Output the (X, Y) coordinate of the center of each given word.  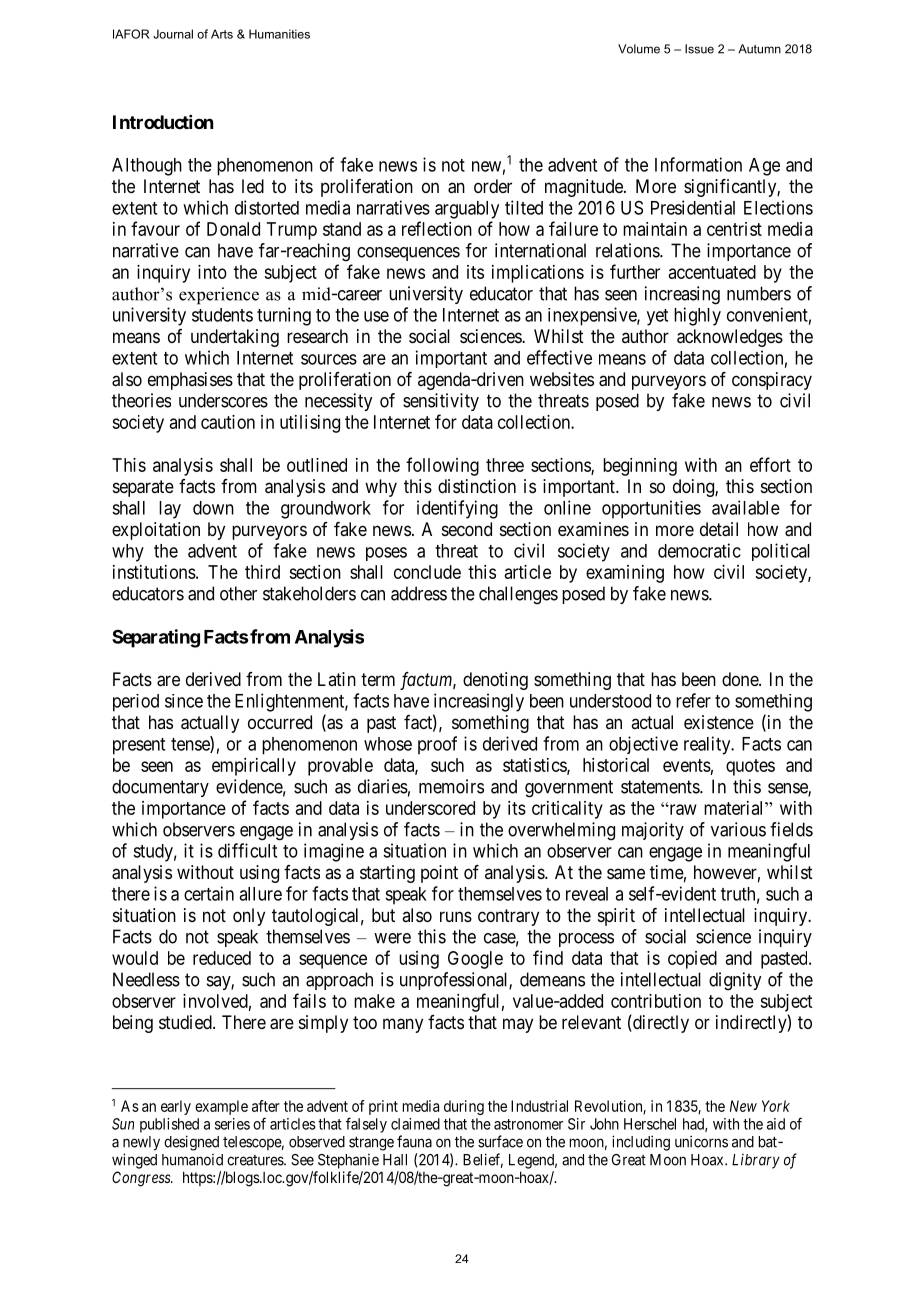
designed (191, 1143)
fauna (414, 1141)
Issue (699, 49)
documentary (160, 788)
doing (694, 488)
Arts (222, 34)
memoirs (451, 786)
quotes (750, 767)
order (493, 186)
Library (756, 1161)
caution (228, 422)
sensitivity (441, 402)
